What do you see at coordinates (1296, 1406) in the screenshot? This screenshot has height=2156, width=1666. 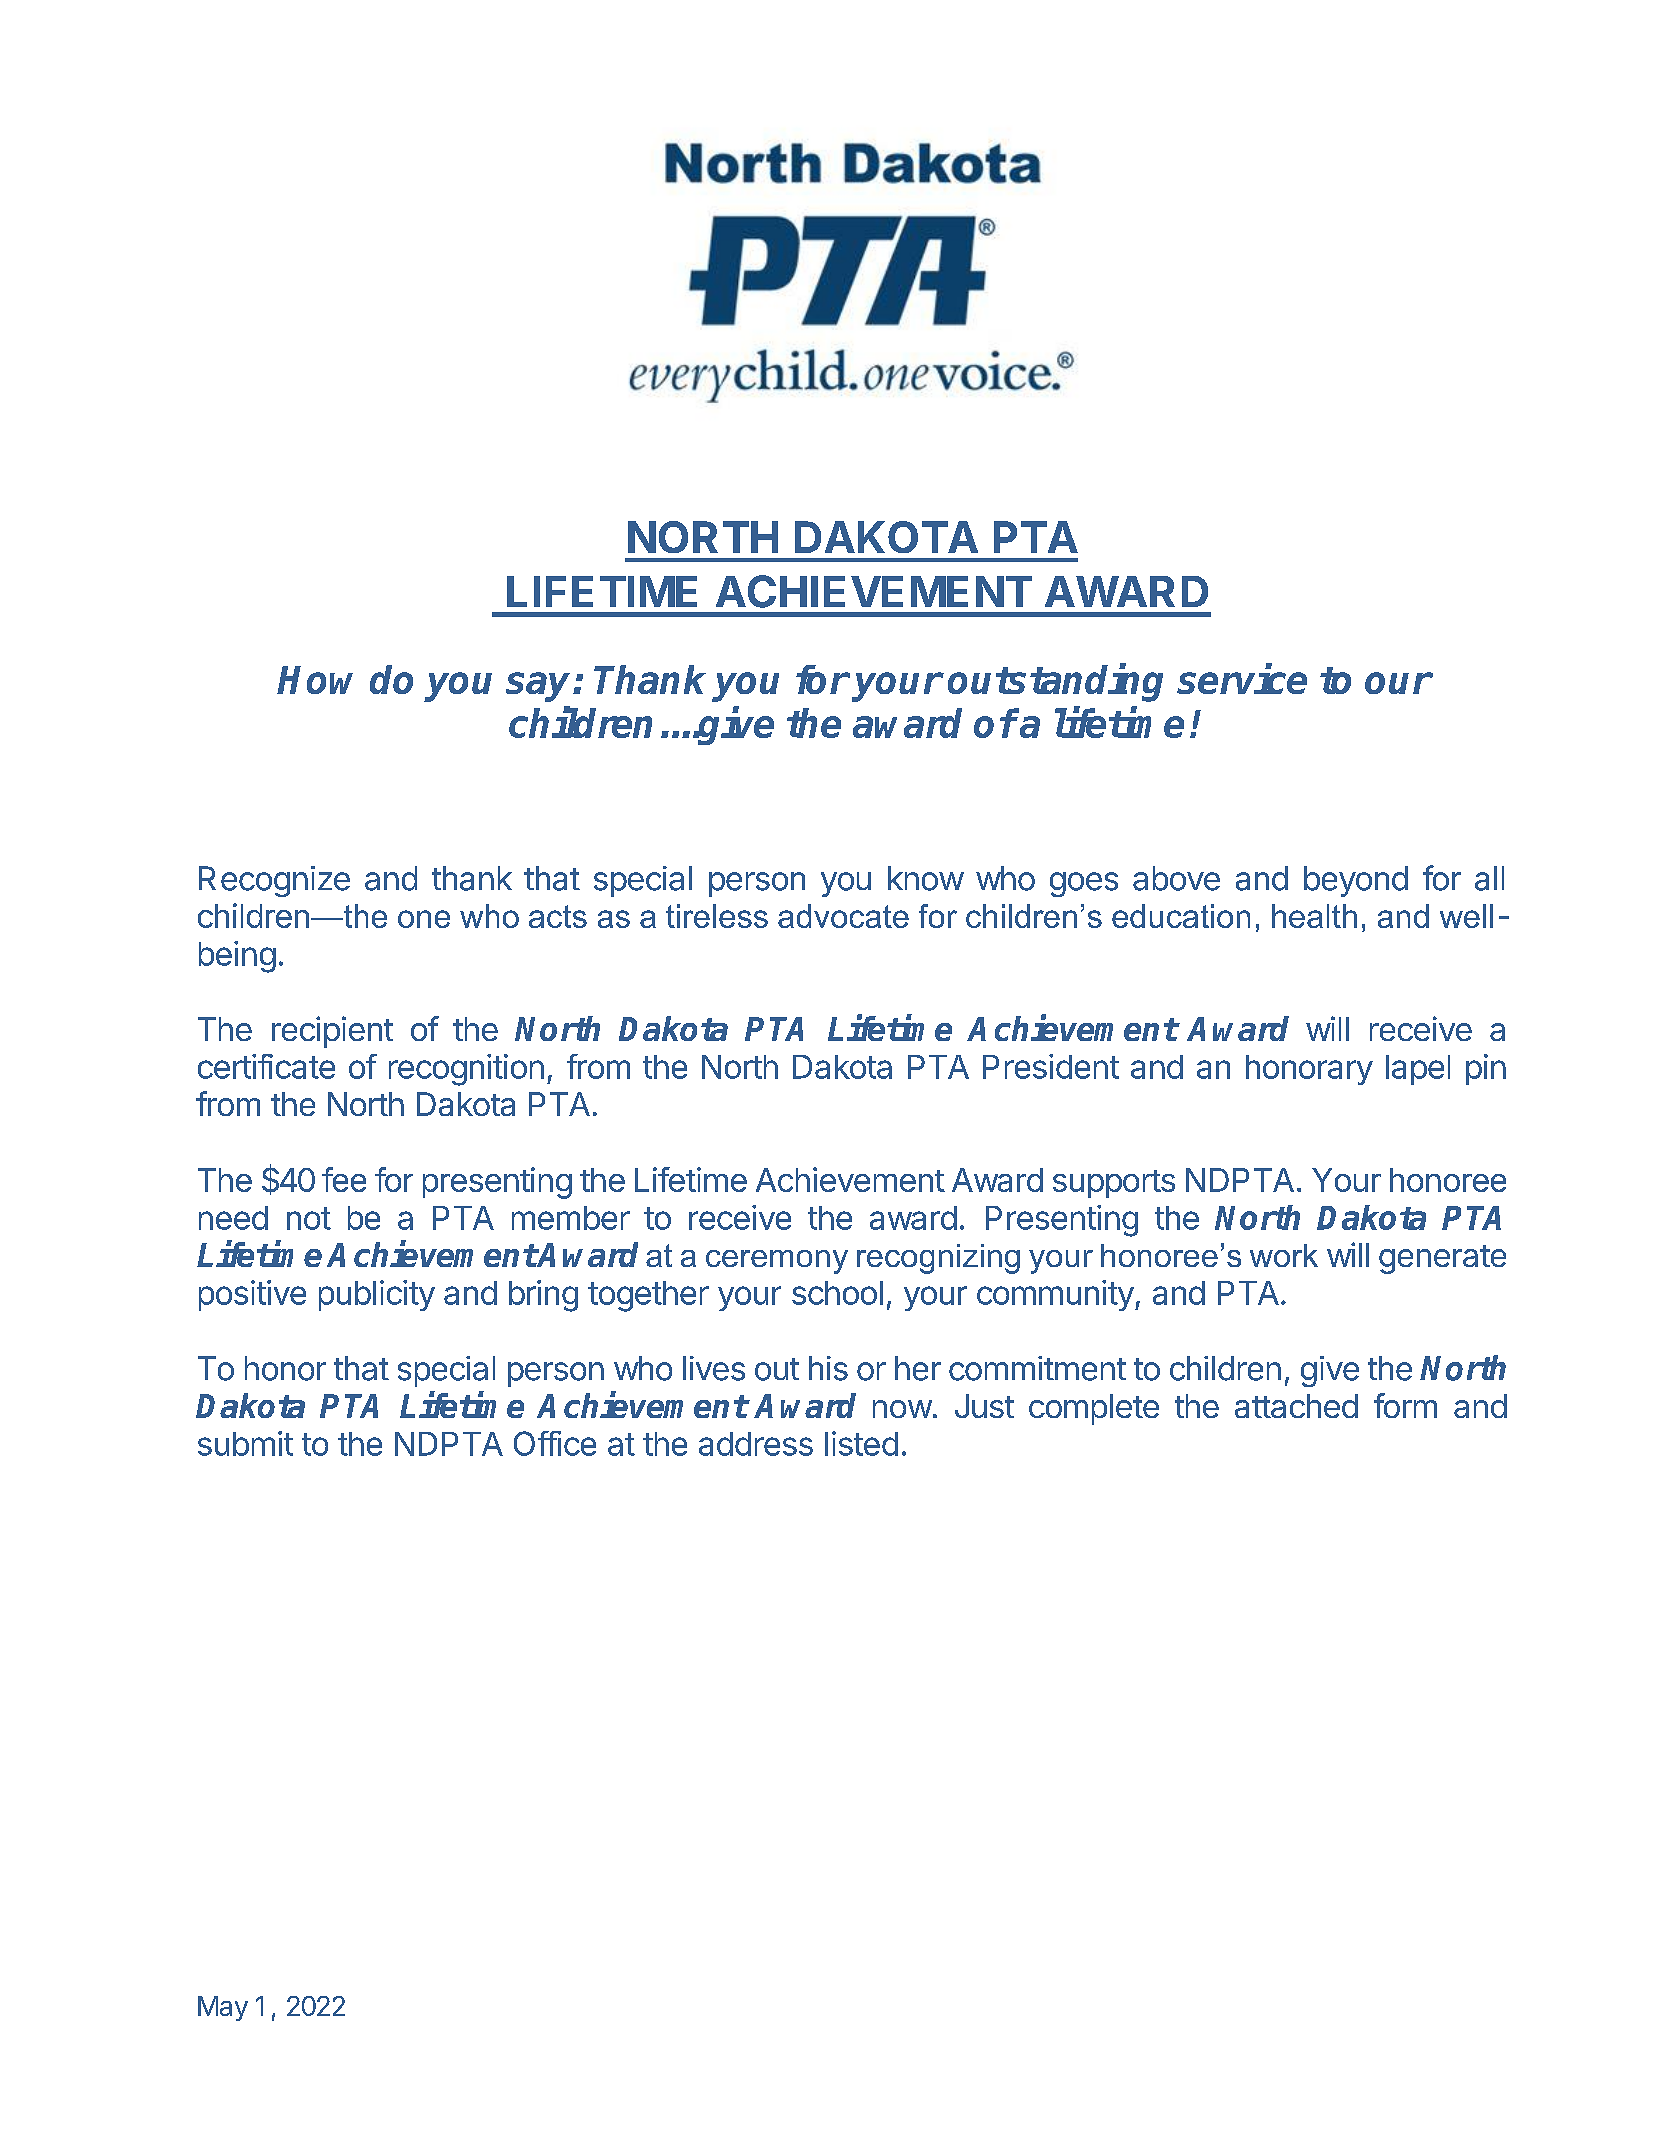 I see `attached` at bounding box center [1296, 1406].
